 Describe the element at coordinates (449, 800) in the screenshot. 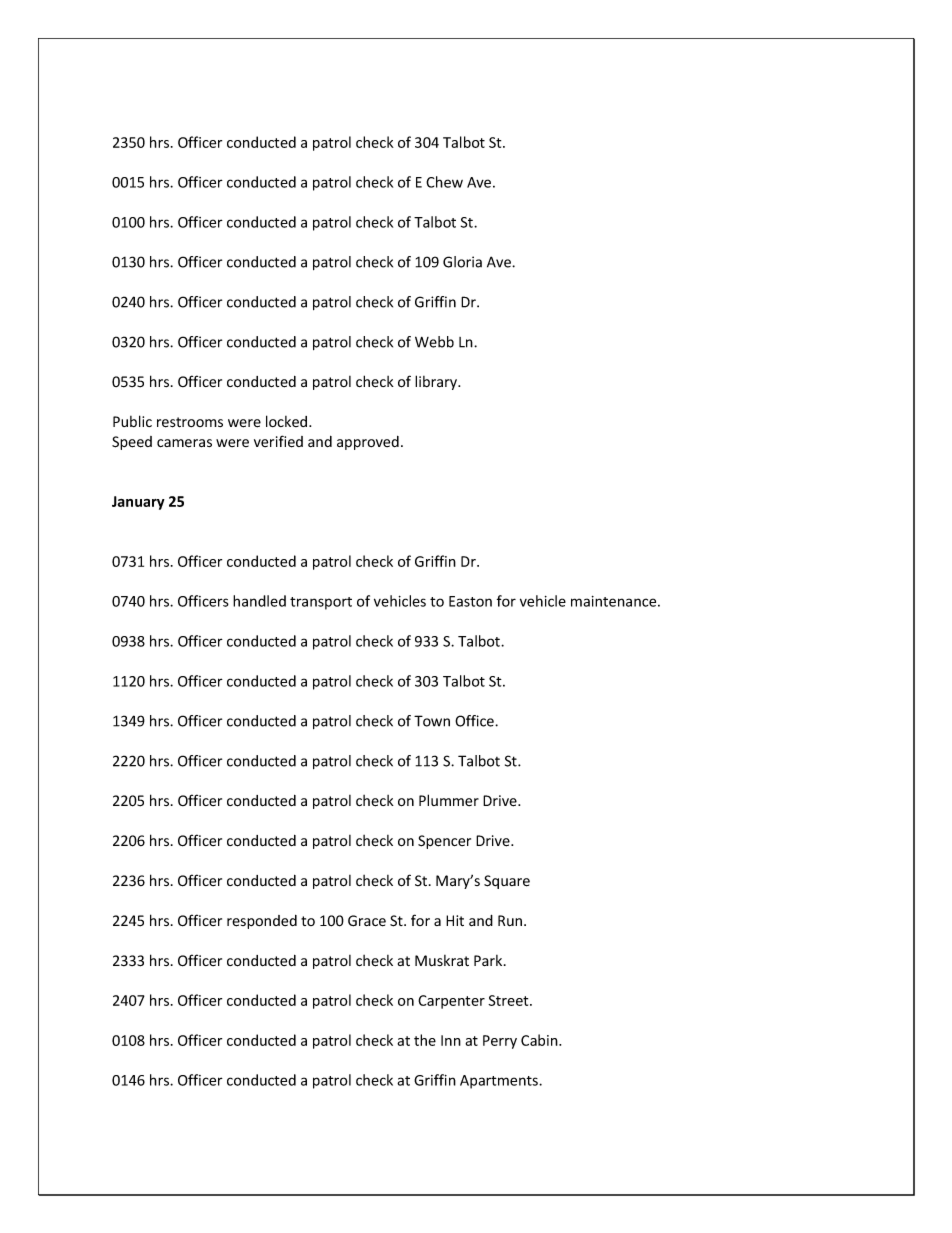

I see `Plummer` at that location.
